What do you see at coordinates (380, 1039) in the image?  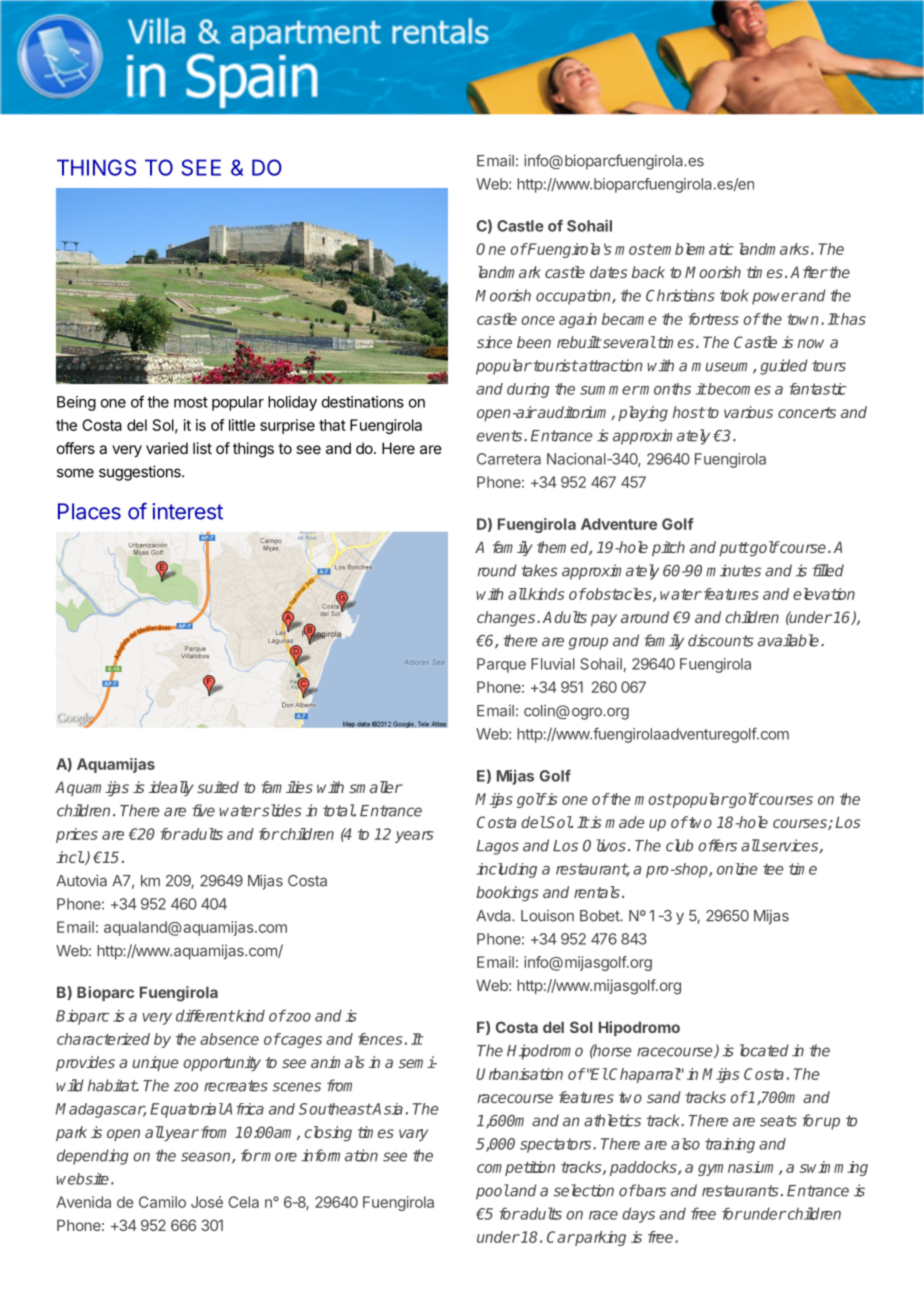 I see `fences` at bounding box center [380, 1039].
